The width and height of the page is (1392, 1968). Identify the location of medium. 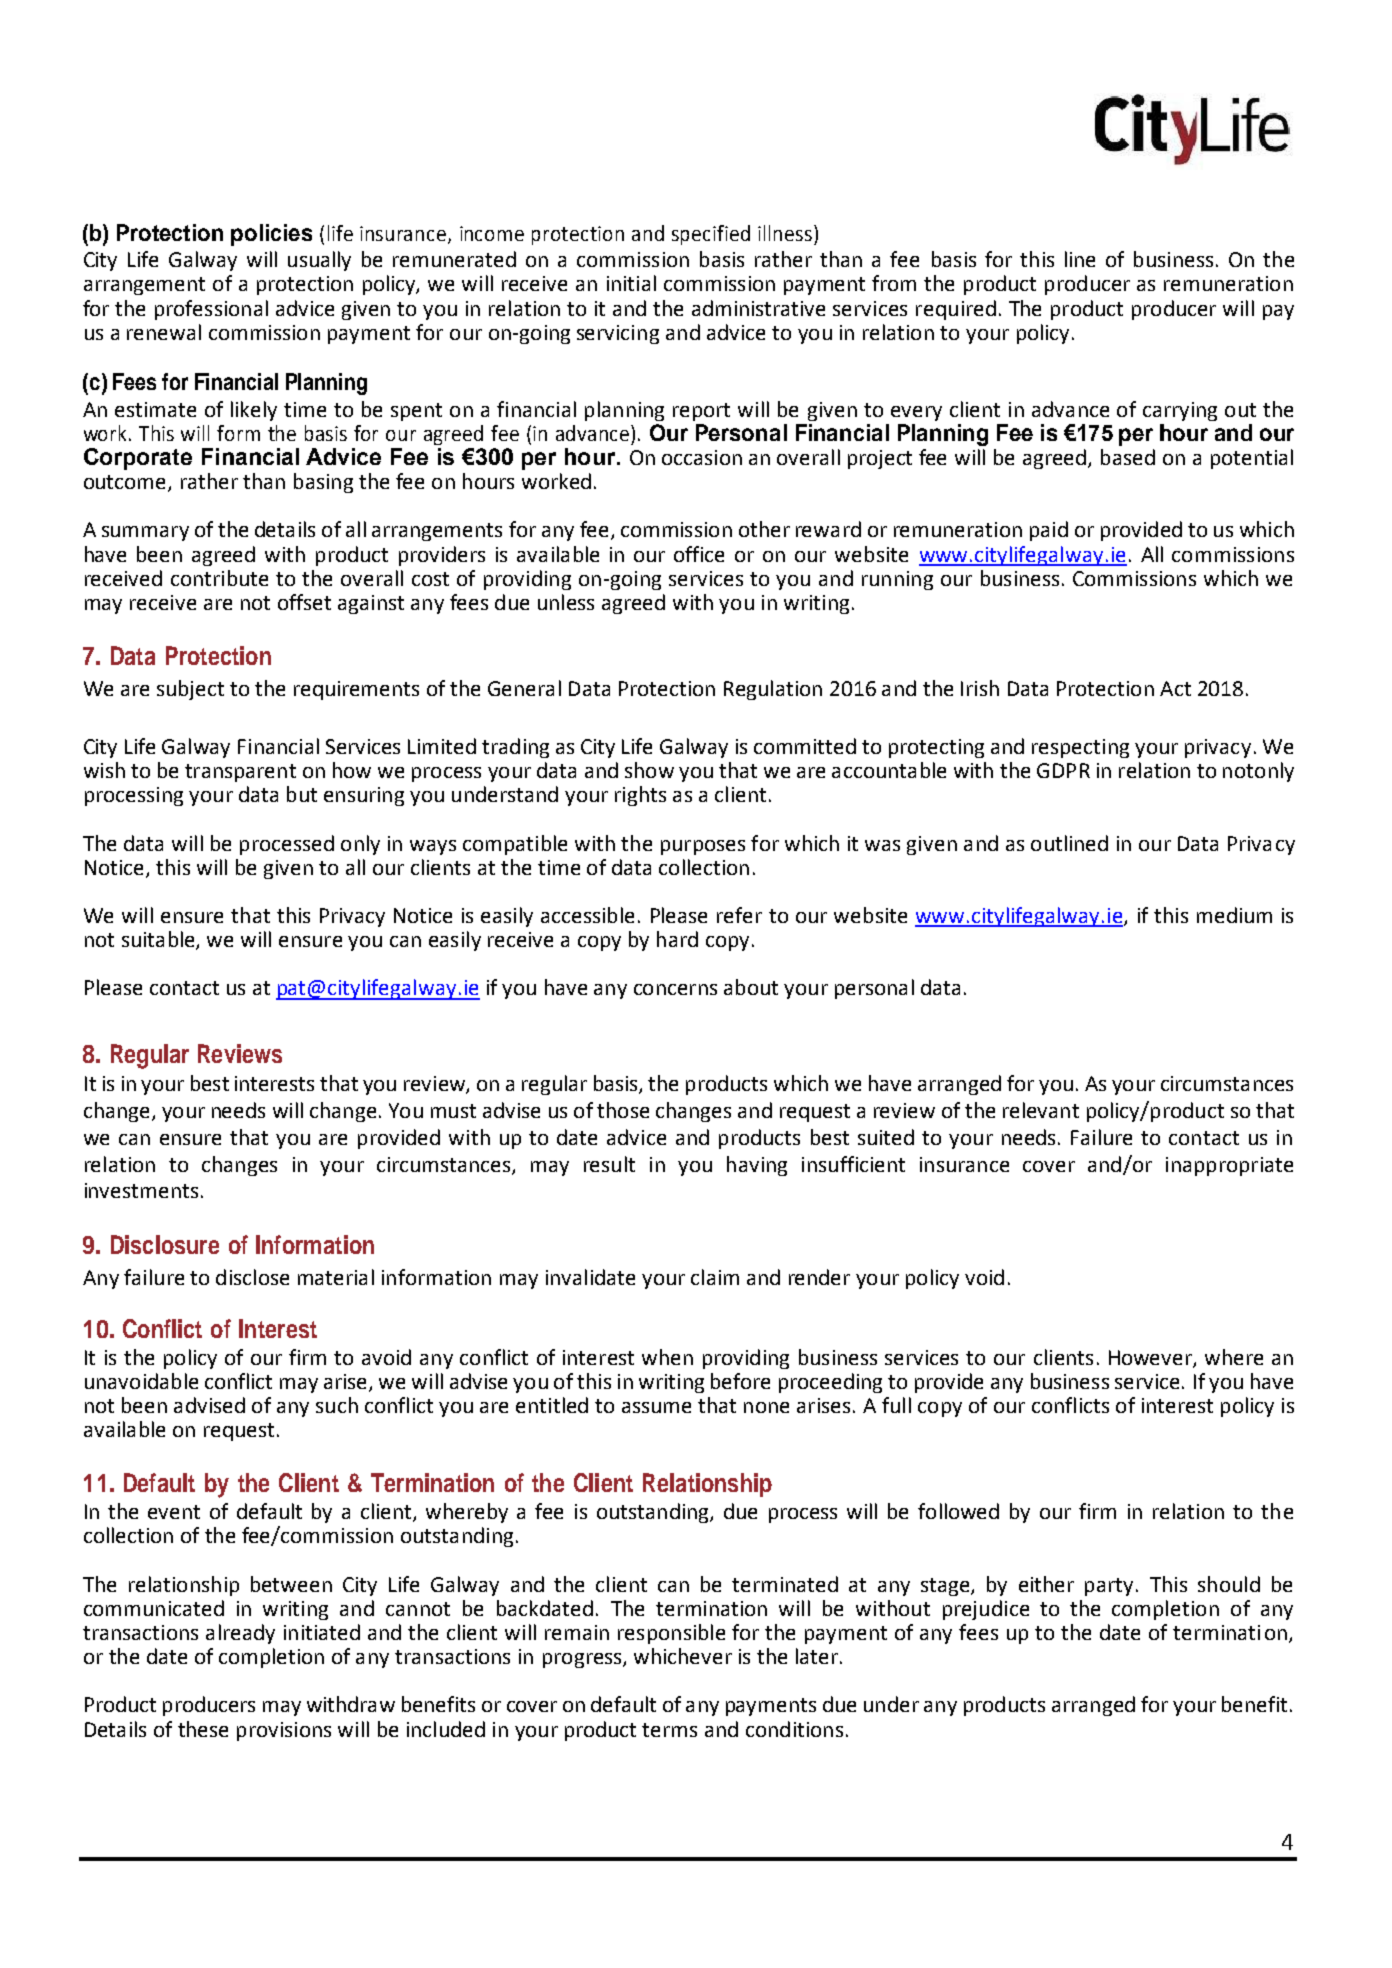
(1234, 915).
